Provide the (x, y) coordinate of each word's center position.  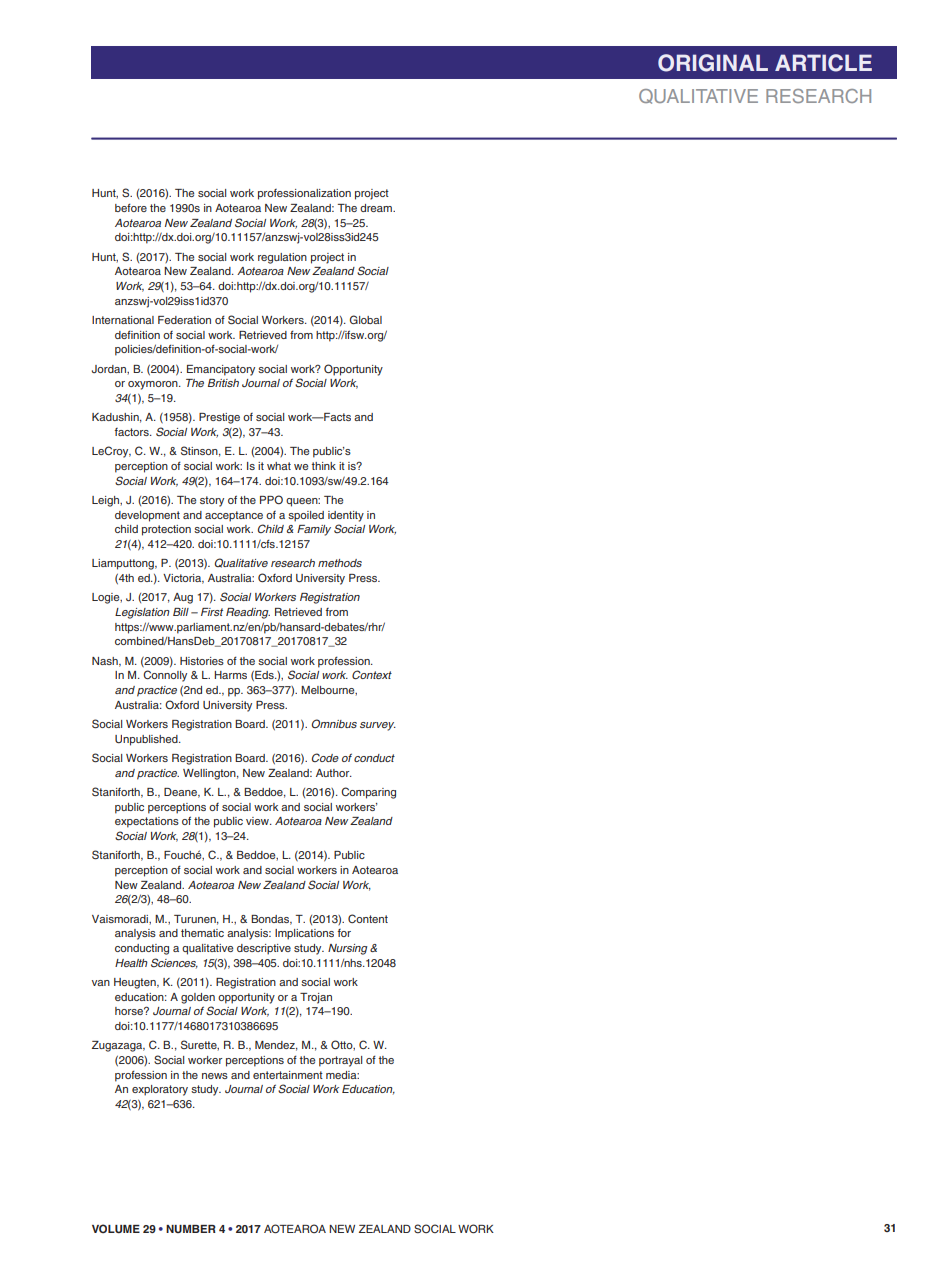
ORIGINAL (713, 63)
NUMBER (191, 1229)
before (131, 207)
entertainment (288, 1075)
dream (377, 208)
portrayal (340, 1061)
